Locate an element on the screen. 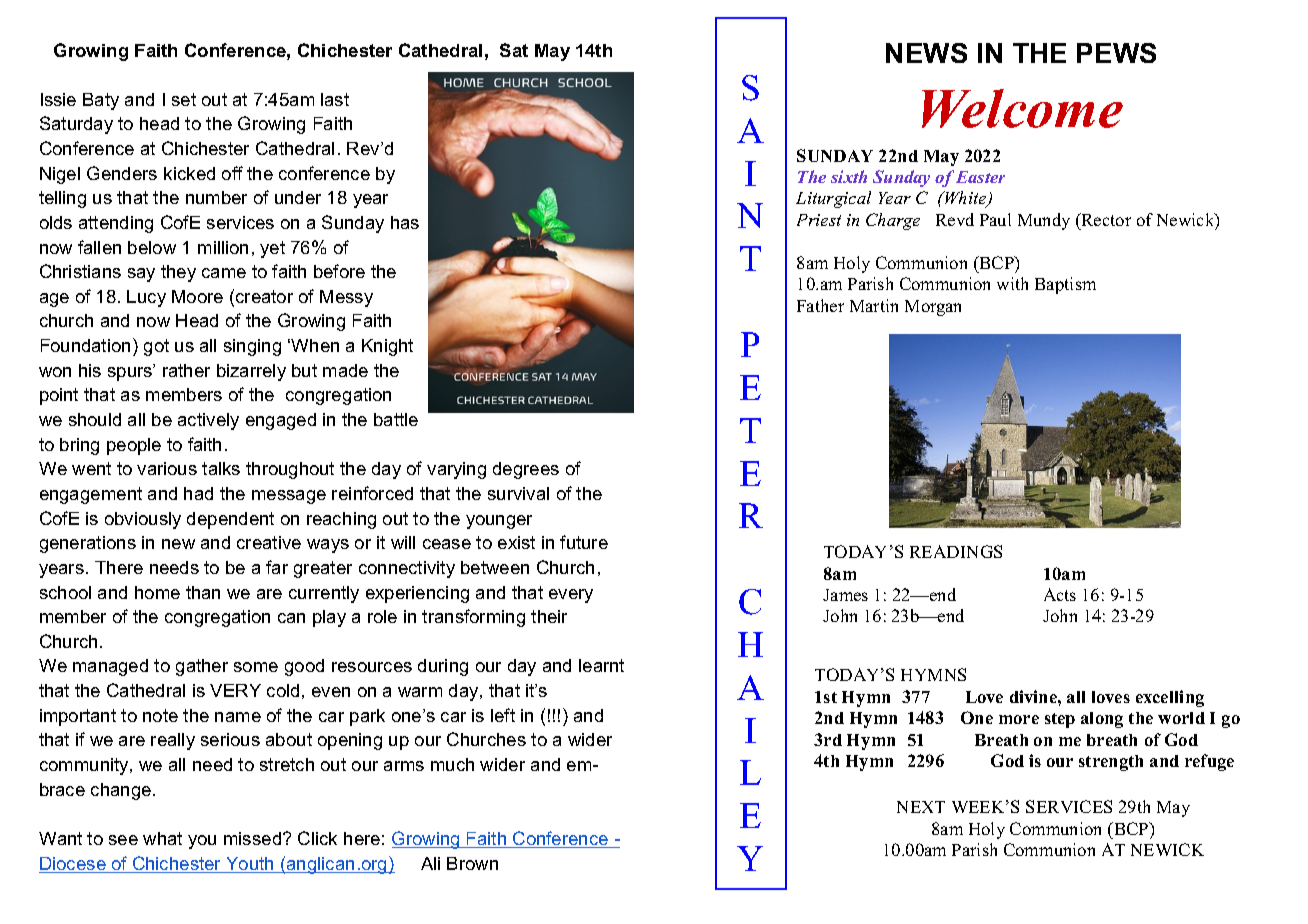 This screenshot has width=1308, height=924. than is located at coordinates (203, 592).
